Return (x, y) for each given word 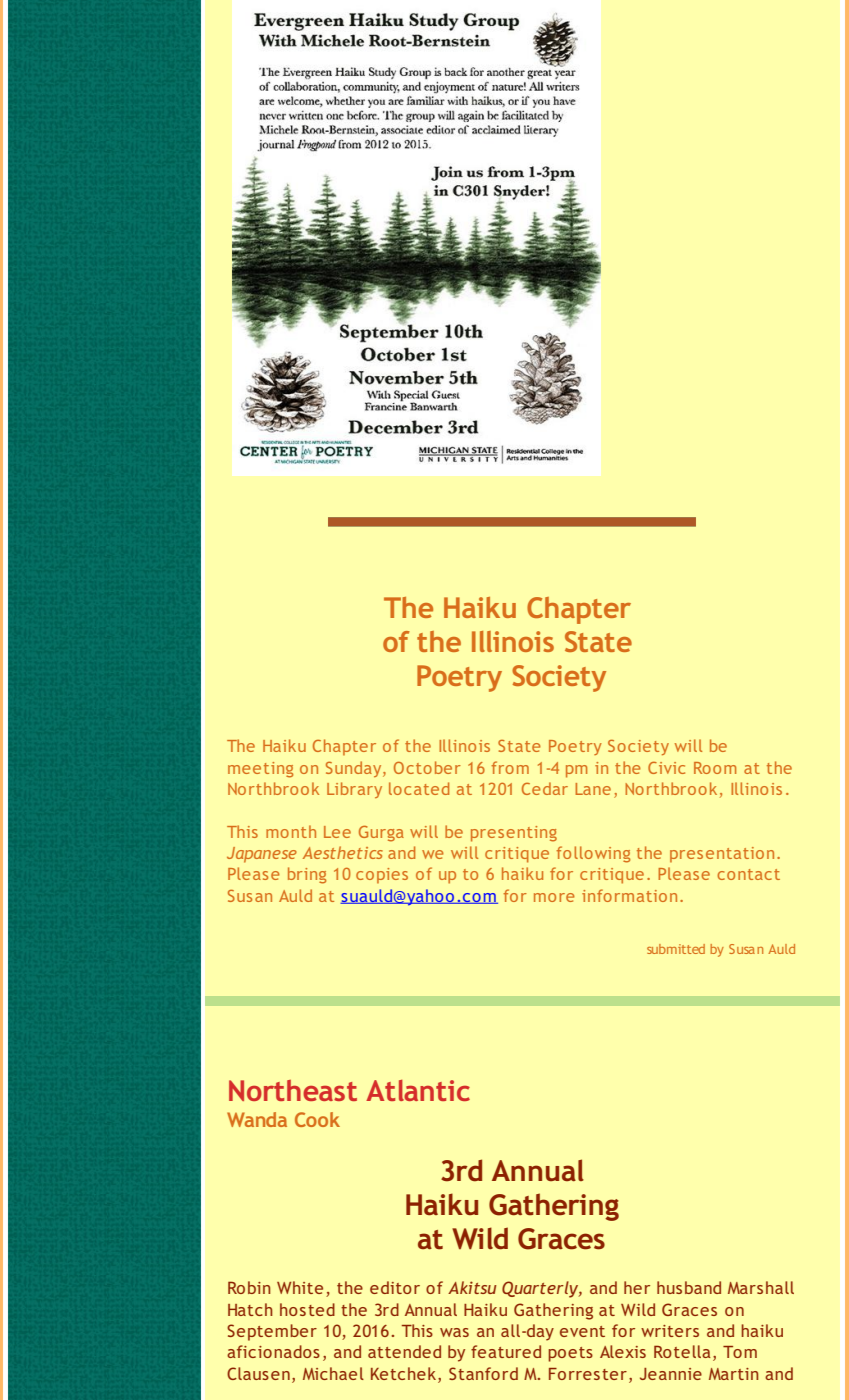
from (510, 767)
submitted (676, 949)
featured (506, 1351)
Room (715, 768)
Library (354, 790)
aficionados (273, 1351)
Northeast (293, 1090)
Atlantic (418, 1090)
